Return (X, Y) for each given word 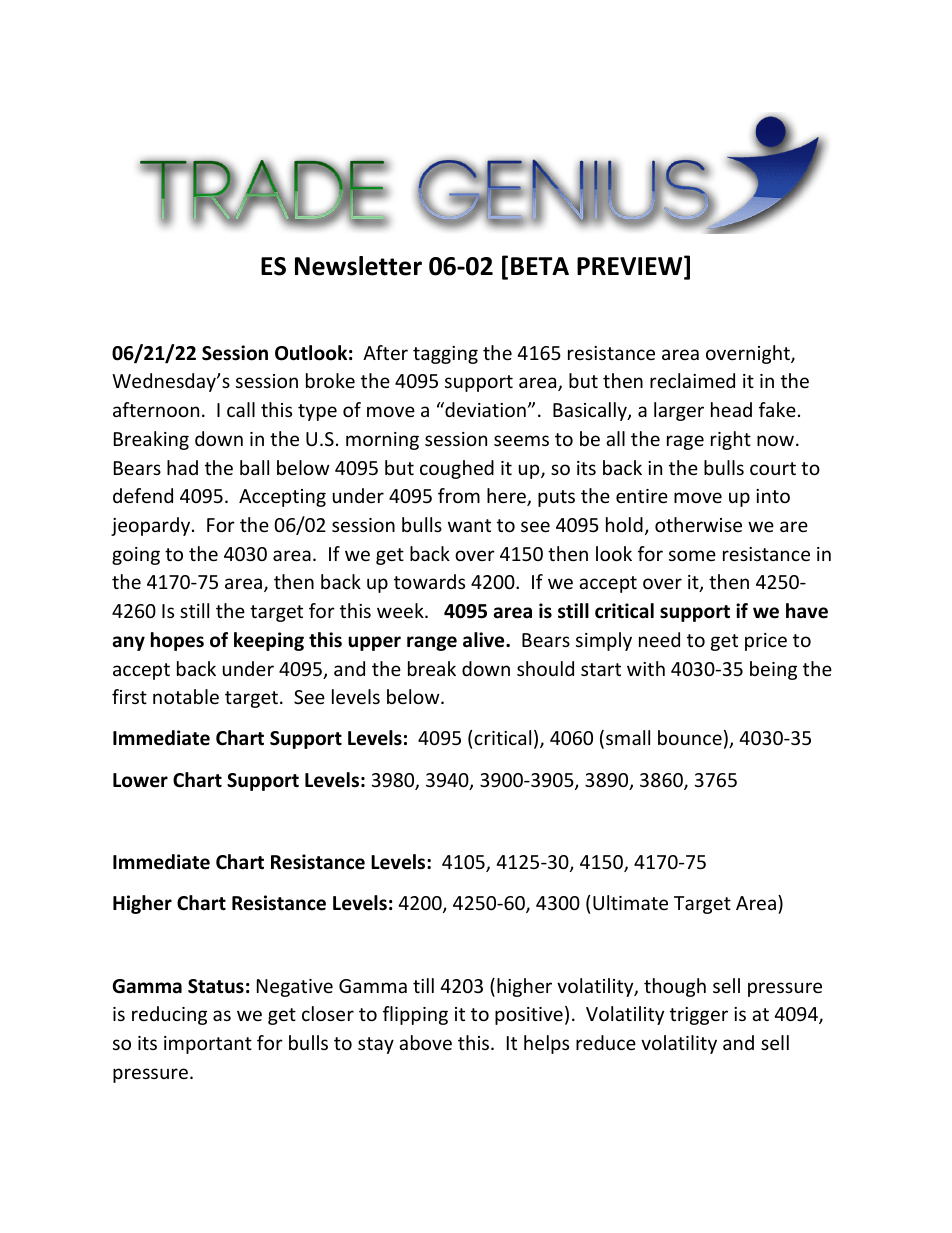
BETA (540, 266)
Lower (140, 780)
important (208, 1045)
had (182, 467)
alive (485, 640)
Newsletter (358, 266)
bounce (690, 737)
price (766, 642)
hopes (177, 641)
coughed (457, 469)
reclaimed (692, 380)
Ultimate (630, 902)
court (773, 468)
